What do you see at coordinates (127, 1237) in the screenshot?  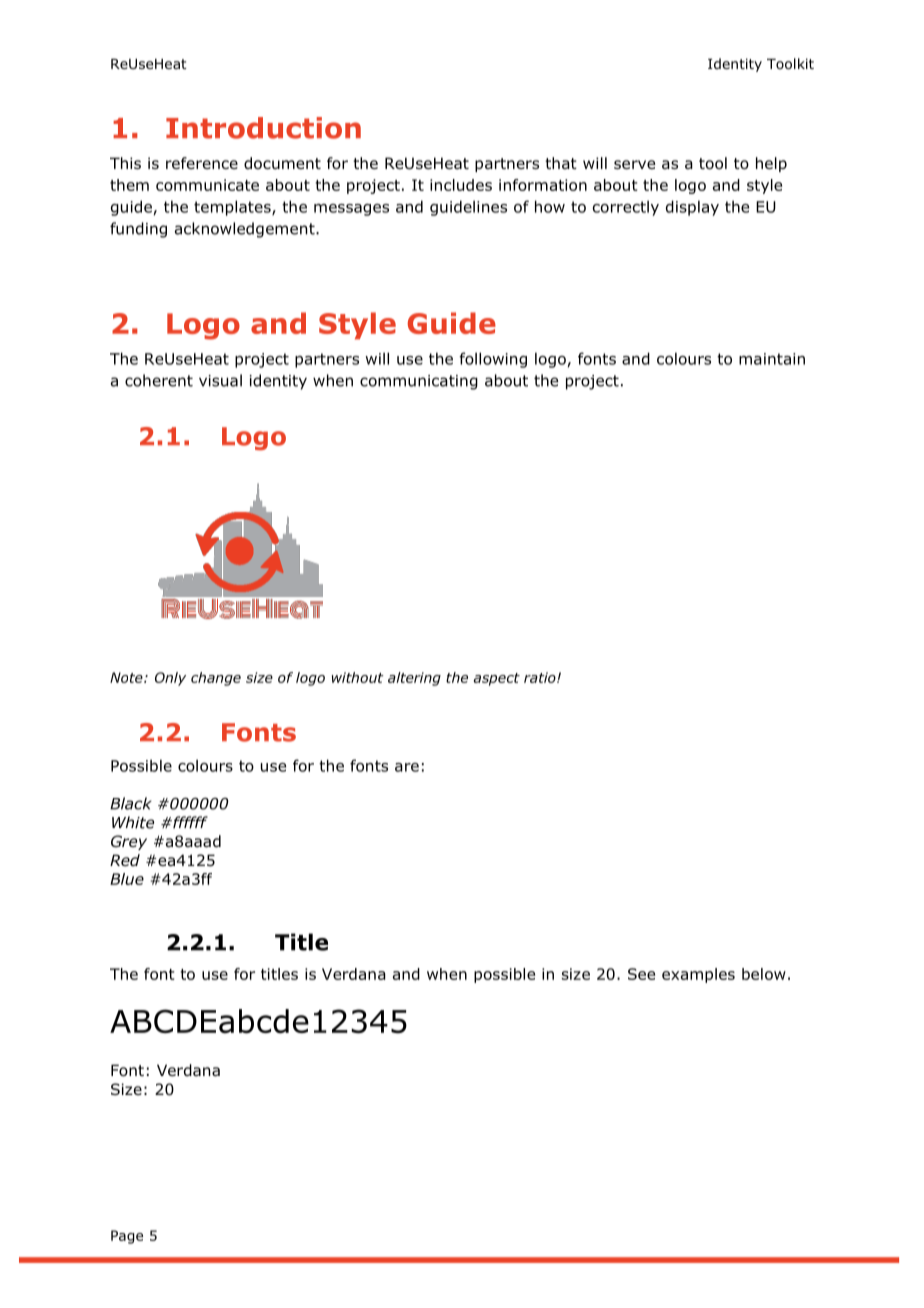 I see `Page` at bounding box center [127, 1237].
